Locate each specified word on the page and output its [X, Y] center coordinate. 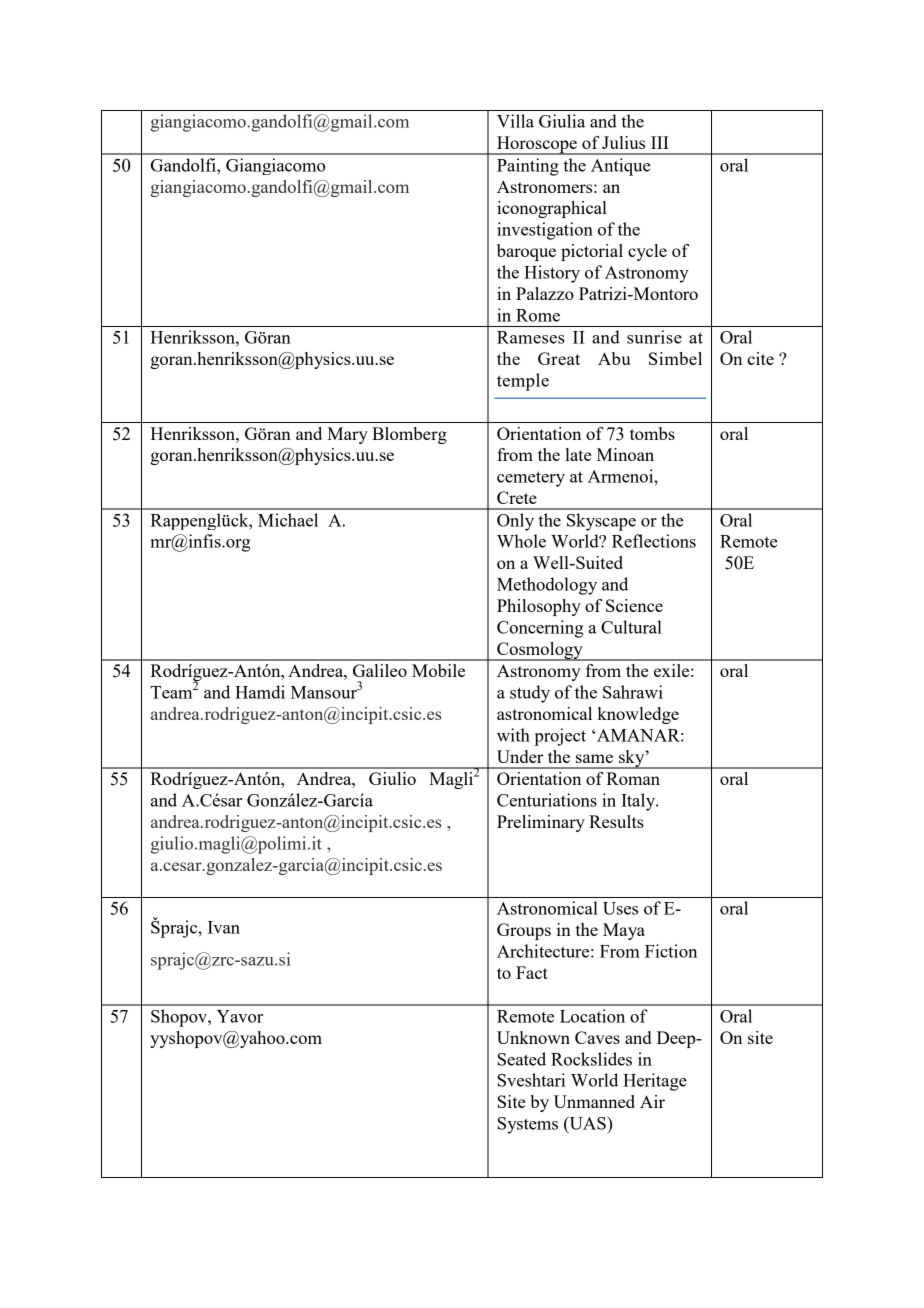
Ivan [224, 927]
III [660, 142]
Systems [528, 1125]
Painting [528, 167]
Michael [288, 520]
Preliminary [541, 823]
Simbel [675, 358]
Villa [515, 121]
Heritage [655, 1082]
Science [634, 605]
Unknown [533, 1037]
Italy [639, 802]
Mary [347, 435]
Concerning [540, 629]
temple [523, 382]
